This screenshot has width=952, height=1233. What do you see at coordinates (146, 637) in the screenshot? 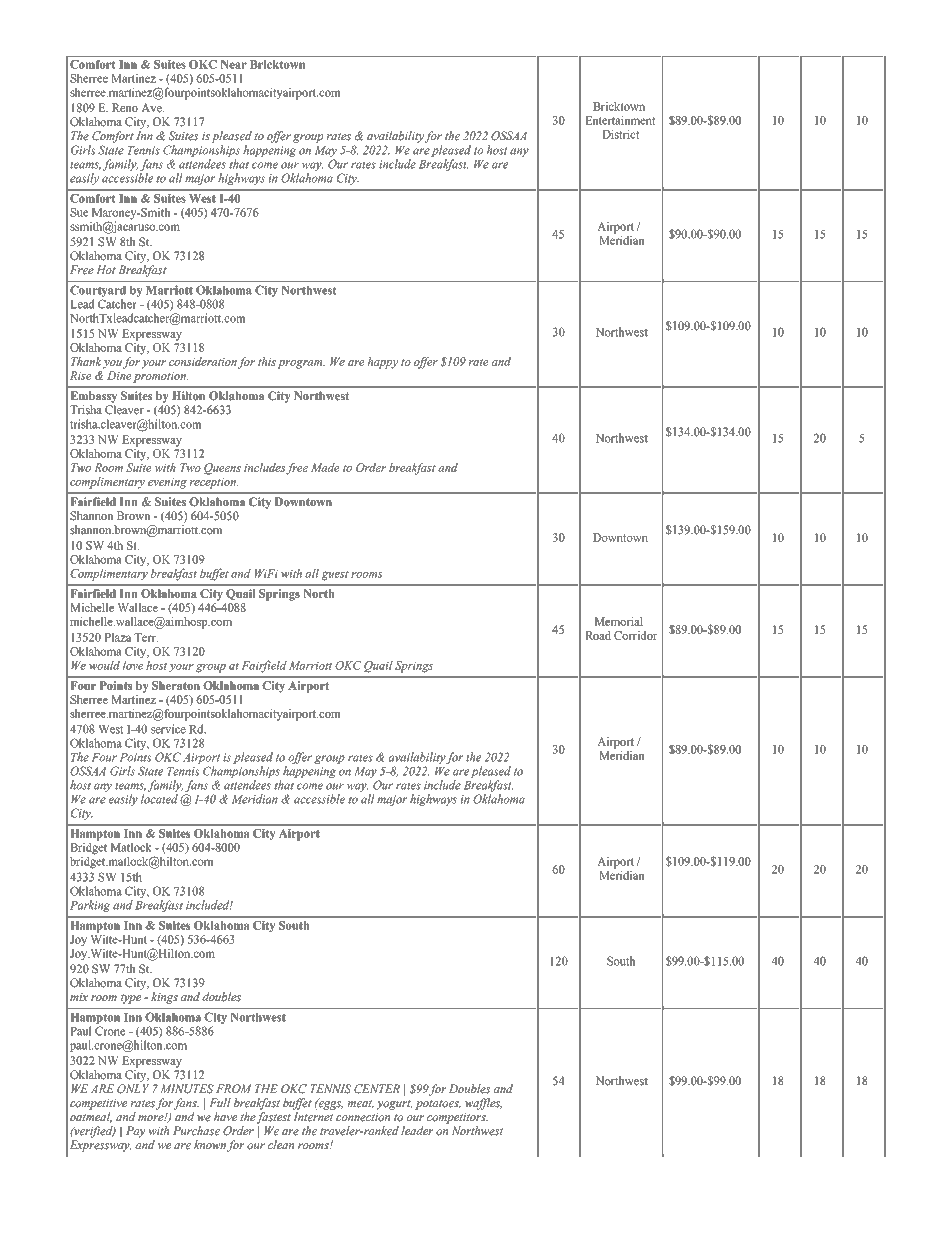
I see `Terr` at bounding box center [146, 637].
